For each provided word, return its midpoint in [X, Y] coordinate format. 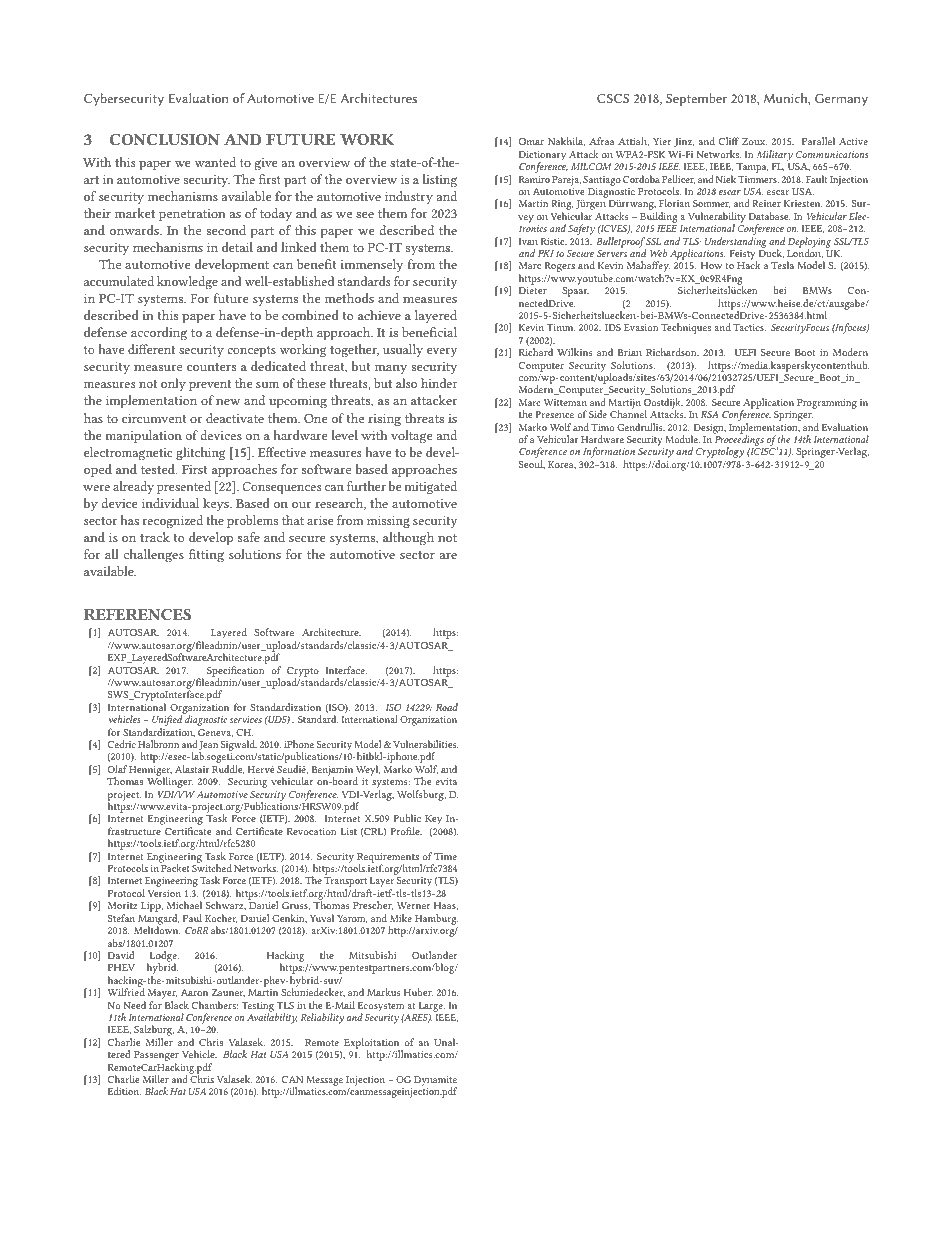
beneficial [429, 332]
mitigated [430, 488]
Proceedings [740, 442]
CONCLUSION [165, 139]
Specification [236, 672]
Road [447, 707]
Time [445, 856]
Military [775, 155]
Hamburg [436, 919]
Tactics [749, 327]
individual [170, 503]
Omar [531, 141]
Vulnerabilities [425, 744]
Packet [175, 868]
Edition [124, 1091]
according [159, 334]
